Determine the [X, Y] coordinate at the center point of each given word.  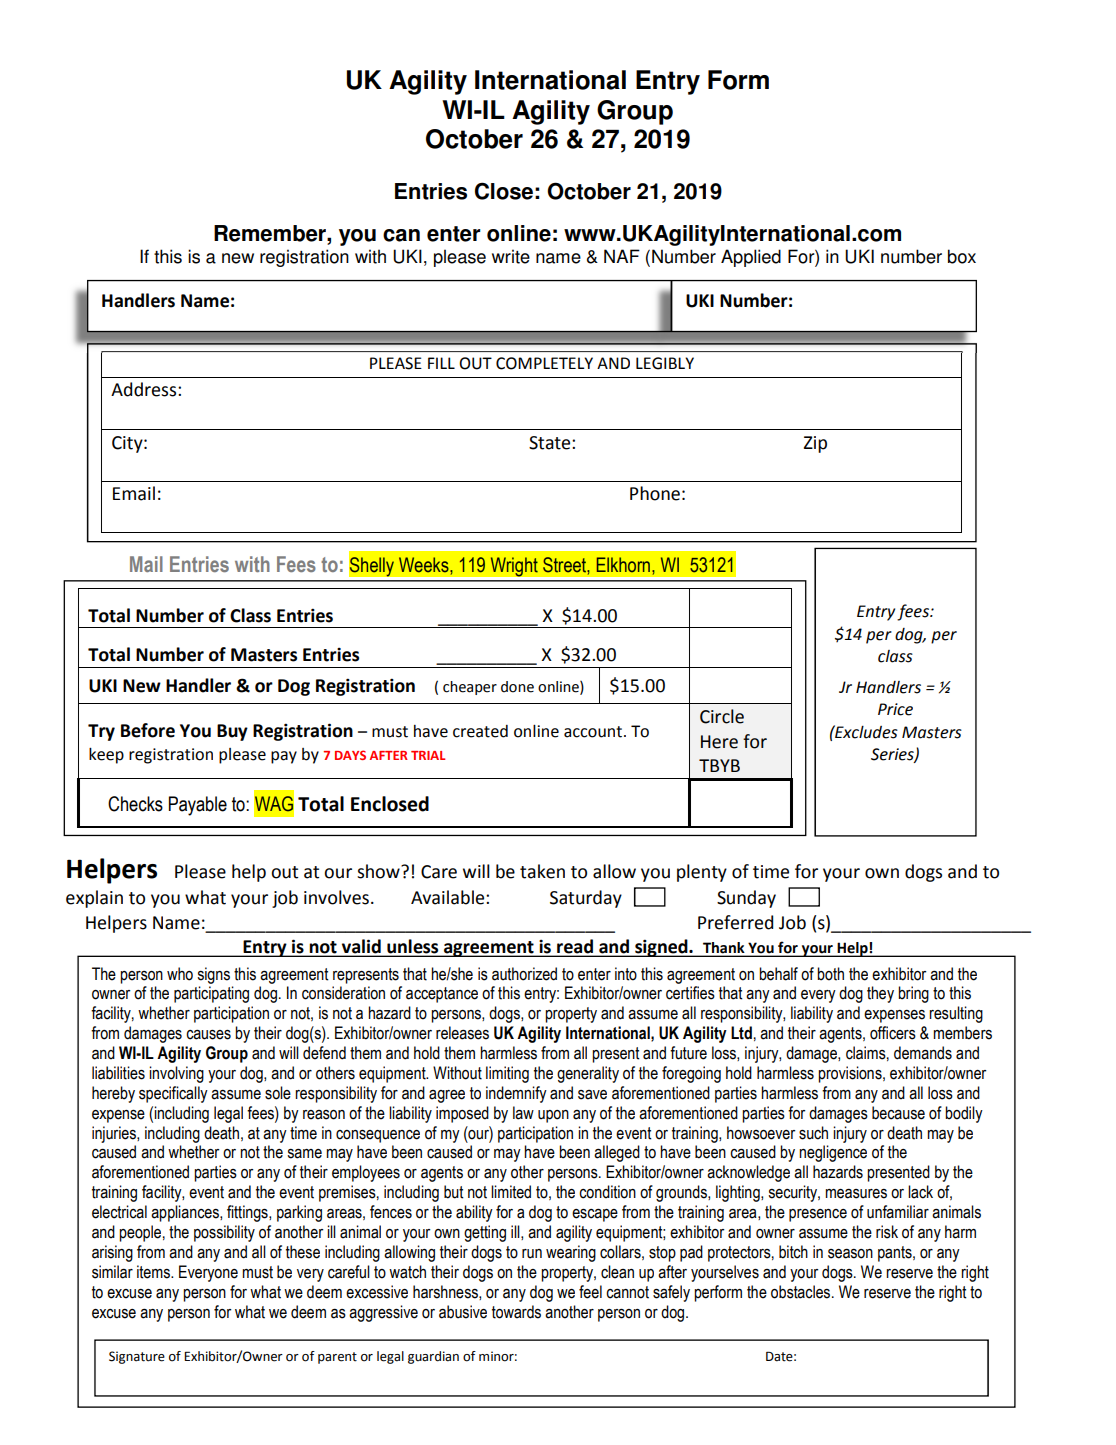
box [962, 256]
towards [516, 1312]
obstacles [802, 1292]
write [511, 256]
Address [145, 389]
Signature [137, 1357]
